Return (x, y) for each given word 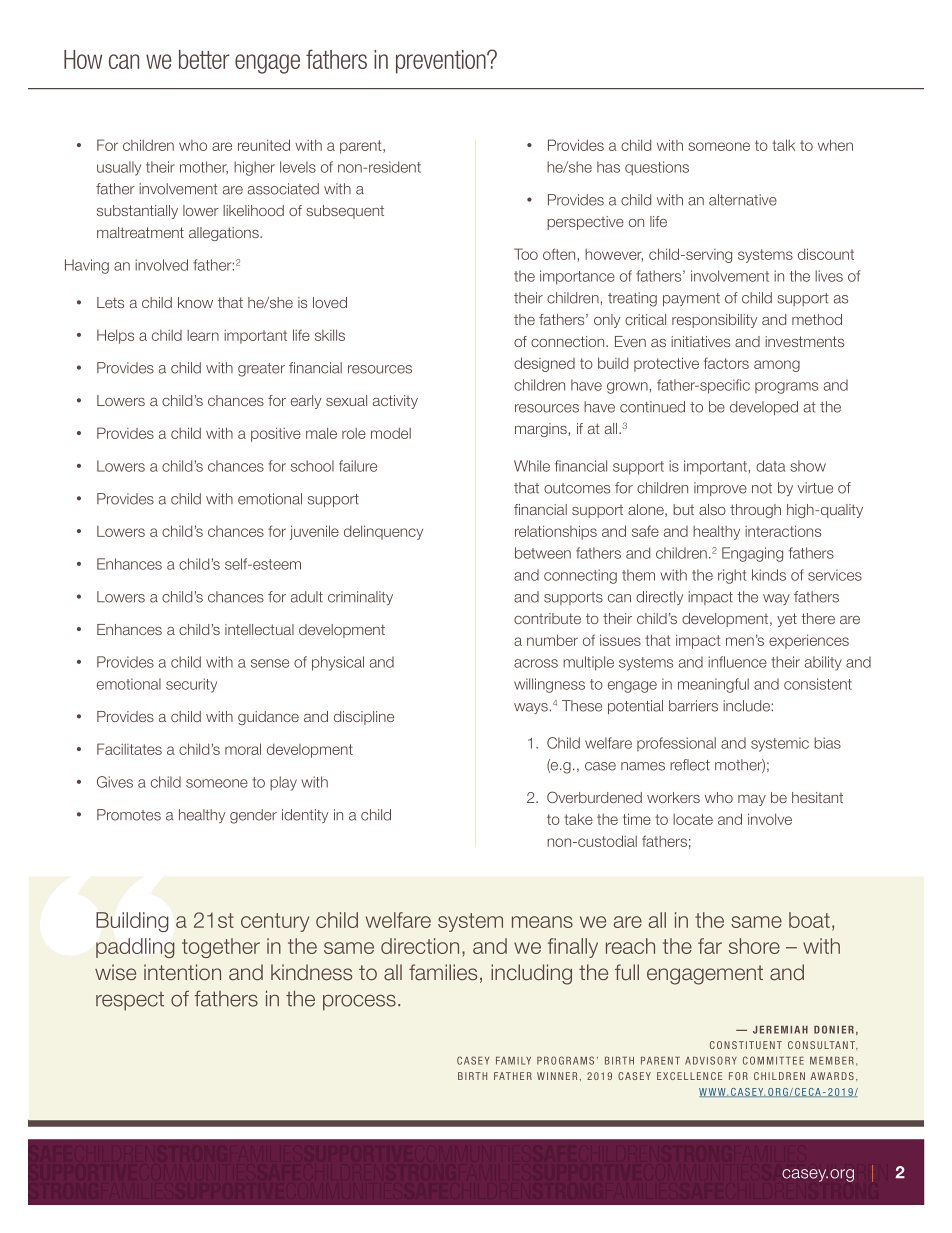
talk (784, 145)
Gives (115, 782)
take (578, 819)
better (204, 59)
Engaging (752, 554)
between (543, 553)
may (752, 800)
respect (130, 1001)
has (608, 167)
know (195, 302)
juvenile (314, 532)
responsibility (714, 321)
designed (544, 364)
